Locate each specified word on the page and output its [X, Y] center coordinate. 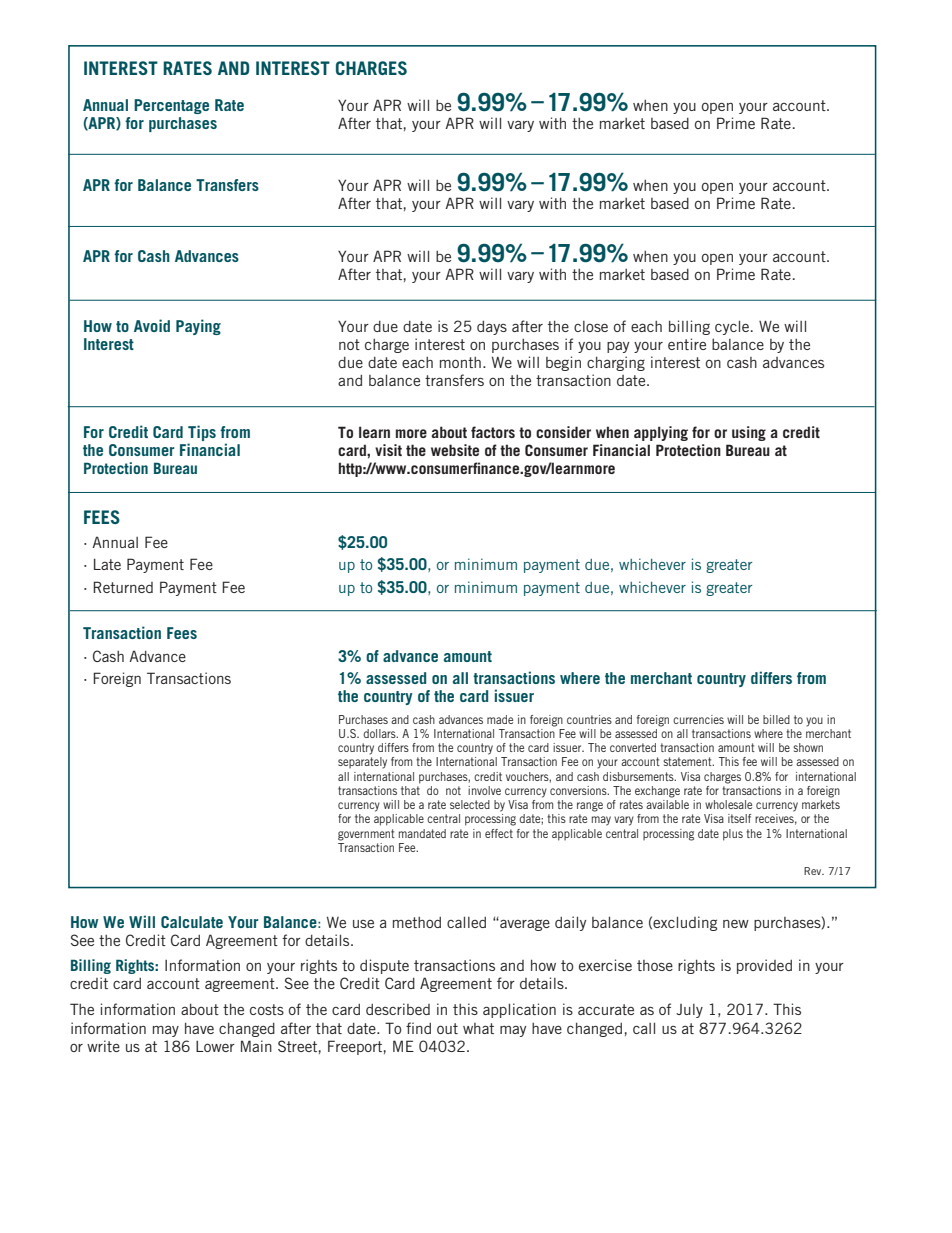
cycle [732, 328]
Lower [215, 1046]
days [492, 328]
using [749, 433]
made [500, 719]
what [478, 1028]
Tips [202, 433]
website [455, 450]
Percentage [171, 106]
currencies [698, 719]
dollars [380, 733]
